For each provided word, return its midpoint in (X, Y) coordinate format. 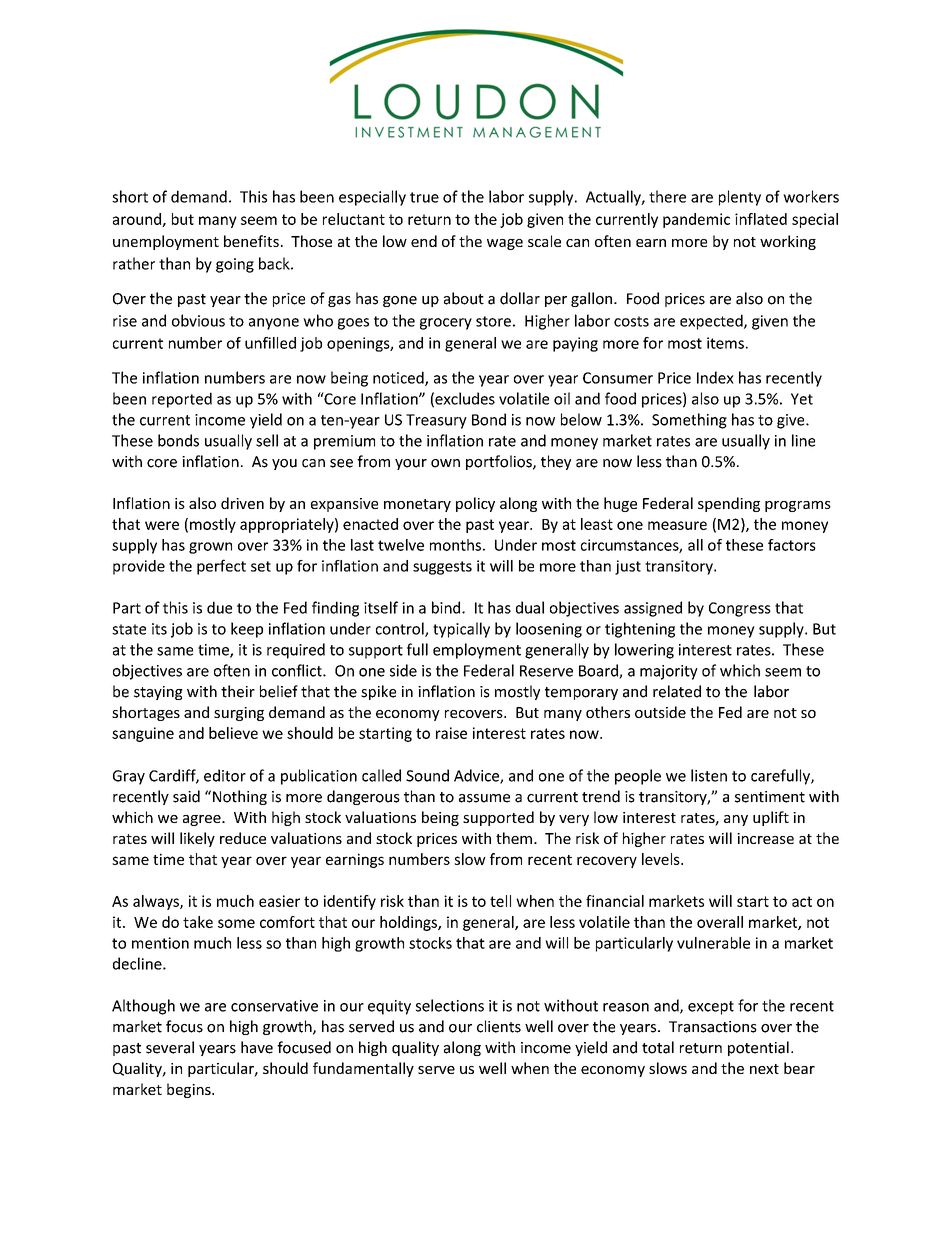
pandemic (696, 220)
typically (461, 630)
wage (505, 244)
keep (247, 630)
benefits (251, 241)
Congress (740, 609)
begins (190, 1090)
